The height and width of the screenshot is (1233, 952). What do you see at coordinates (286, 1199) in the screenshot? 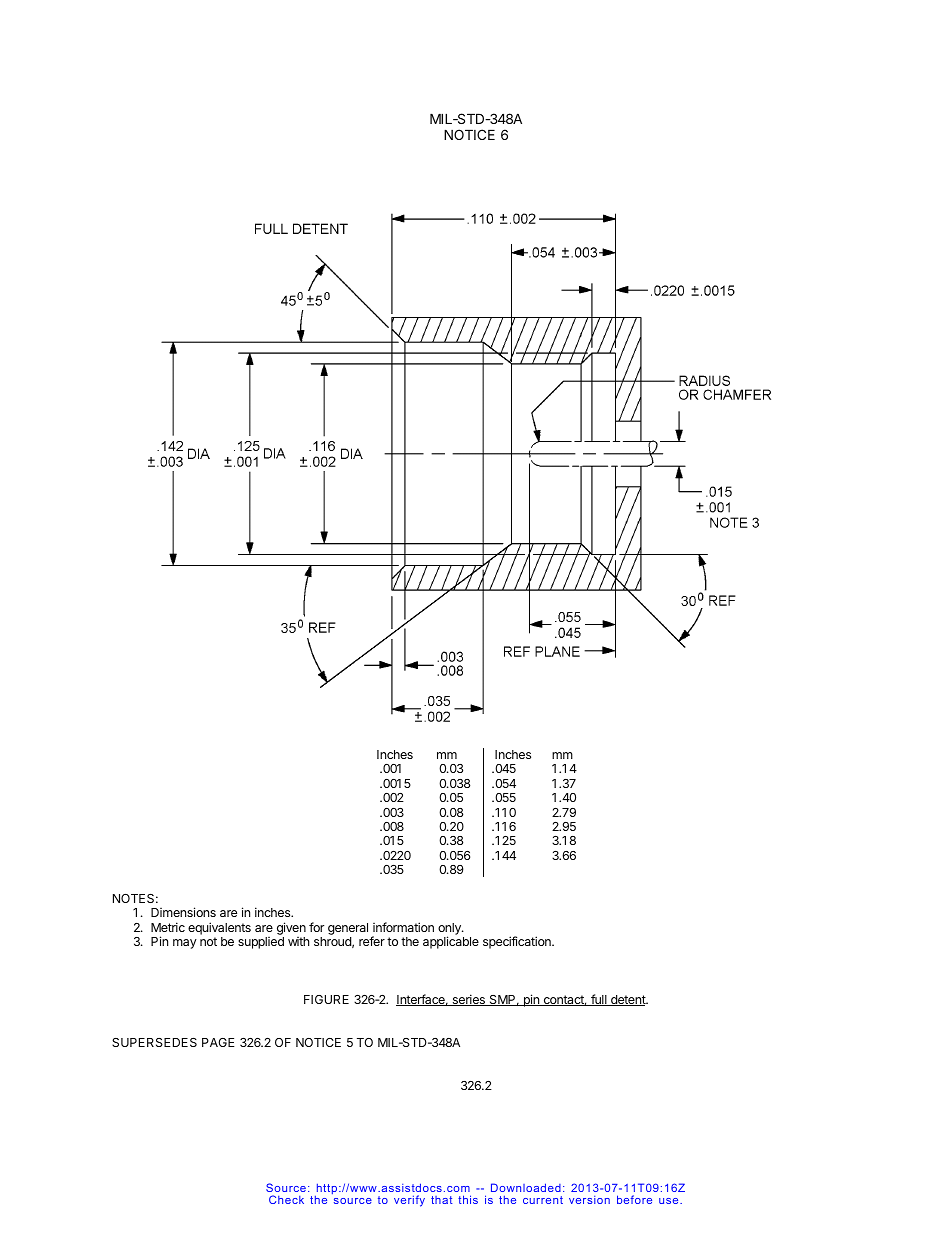
I see `Check` at bounding box center [286, 1199].
